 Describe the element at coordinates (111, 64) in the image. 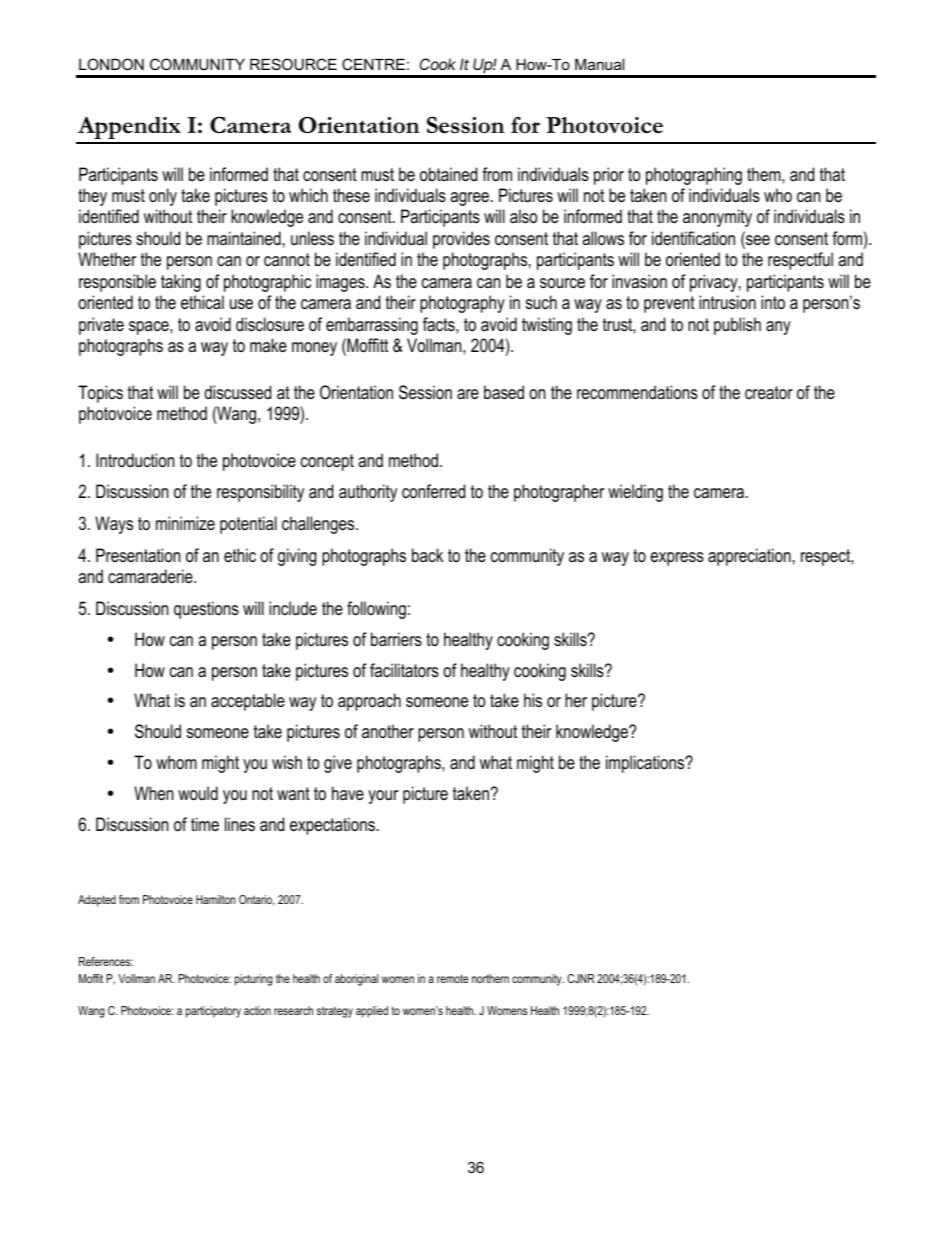

I see `LONDON` at that location.
